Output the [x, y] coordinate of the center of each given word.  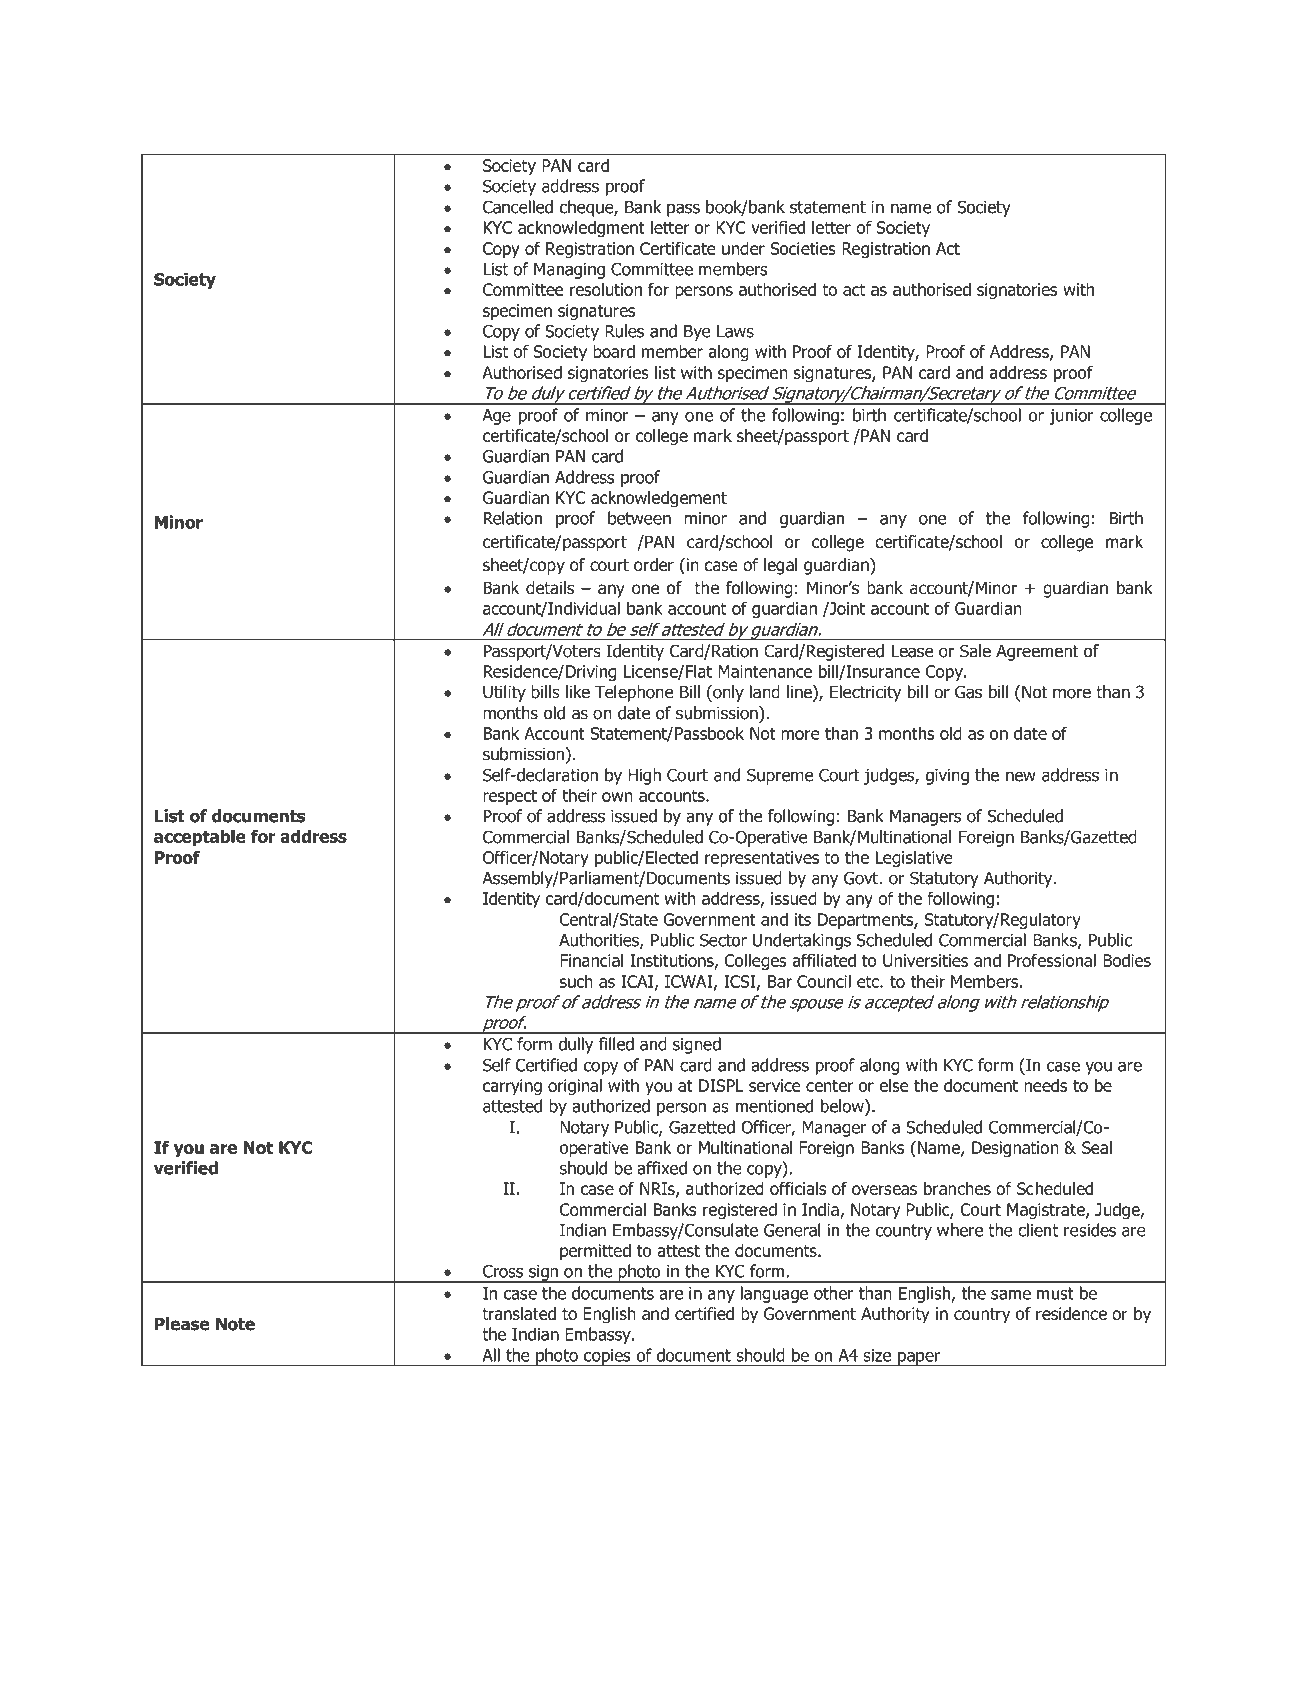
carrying [512, 1087]
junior [1071, 417]
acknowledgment [581, 229]
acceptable [200, 837]
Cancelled [518, 207]
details [550, 588]
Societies [803, 248]
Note [235, 1324]
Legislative [914, 858]
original [575, 1087]
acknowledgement [659, 499]
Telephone [634, 693]
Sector [723, 940]
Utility [504, 693]
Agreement [1037, 653]
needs [1045, 1085]
